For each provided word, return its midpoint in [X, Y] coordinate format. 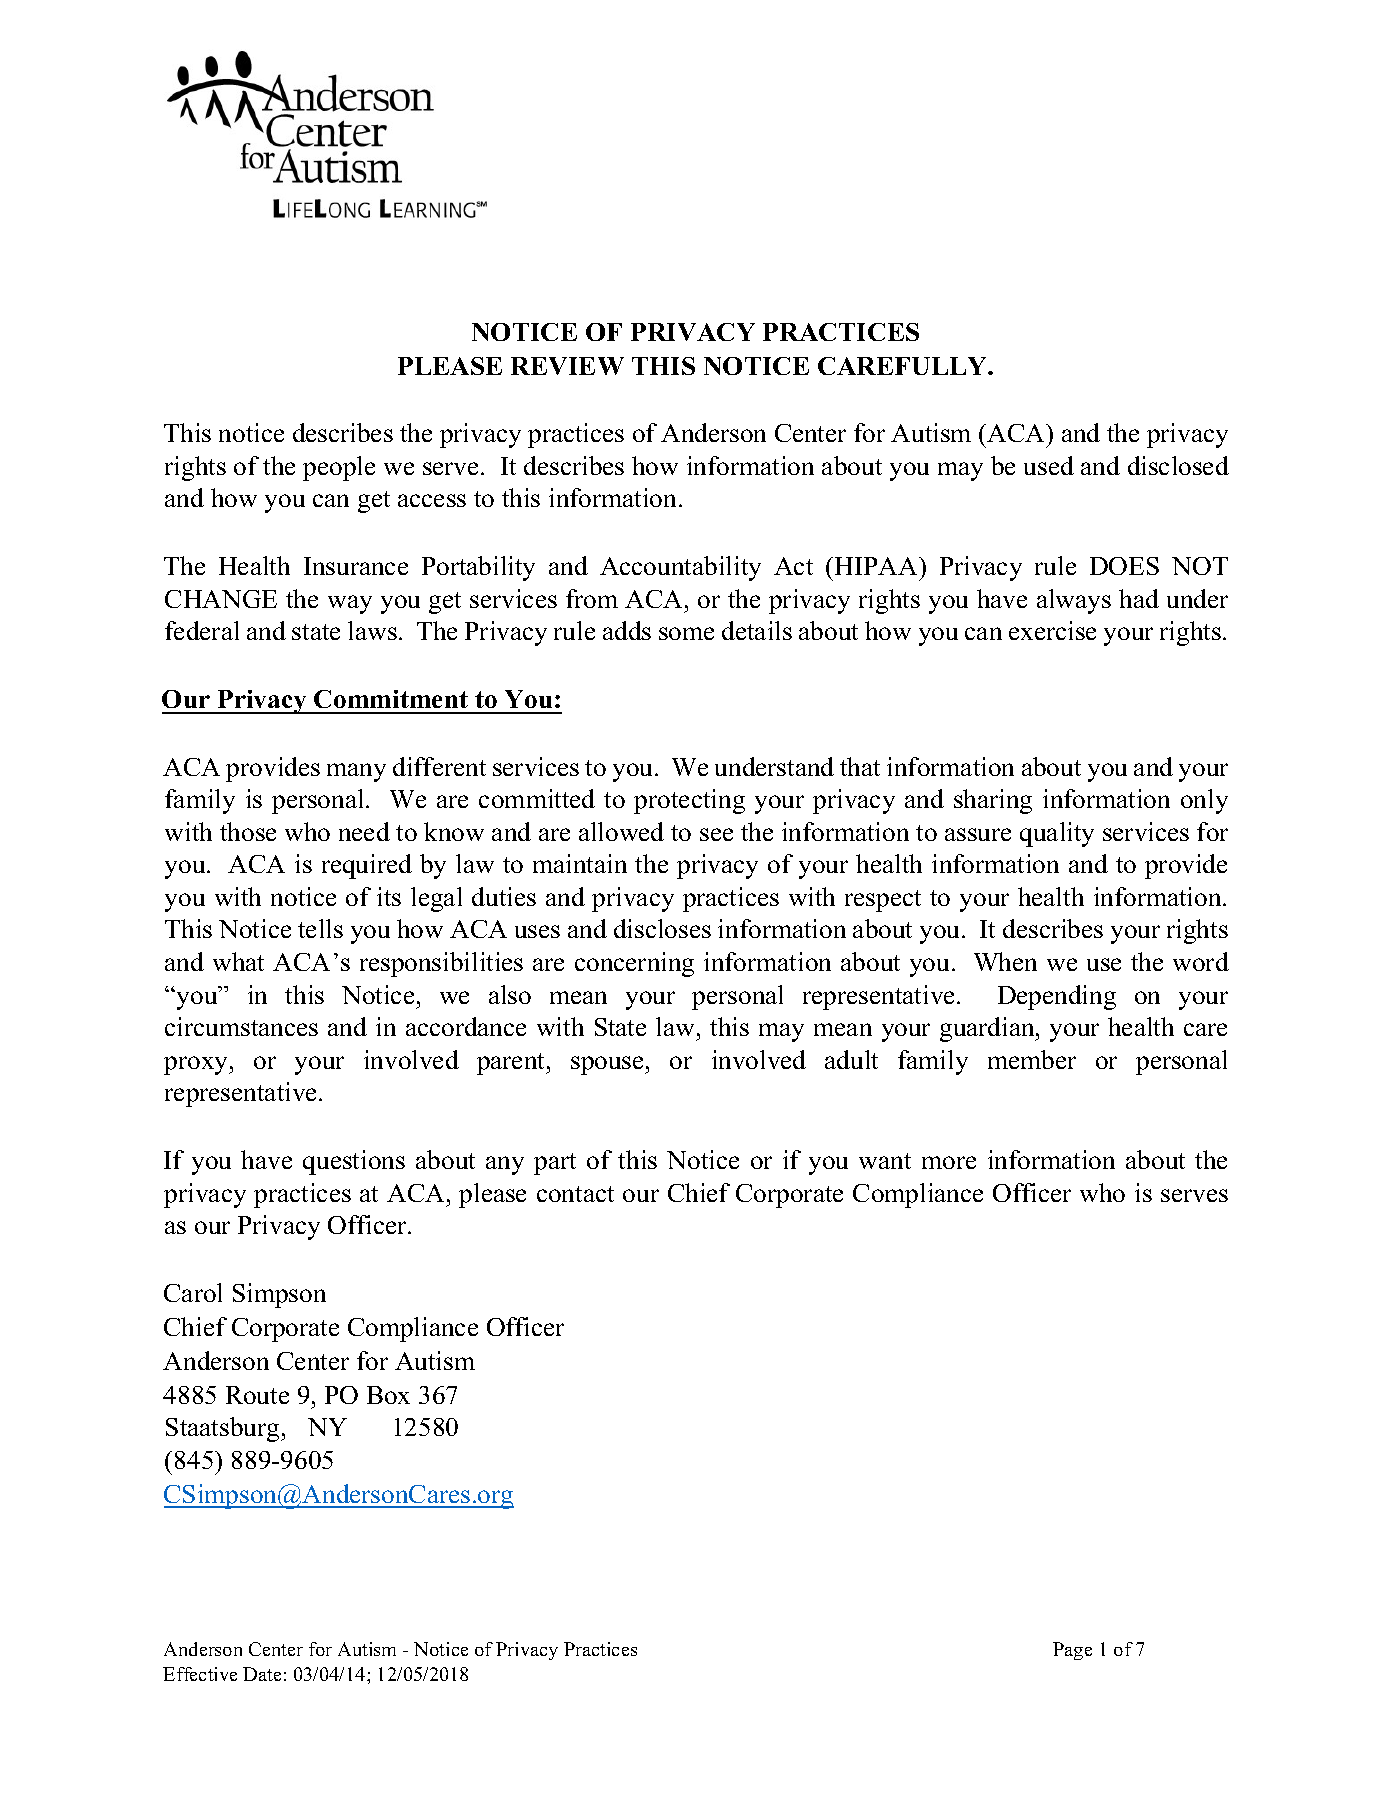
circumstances [241, 1026]
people [339, 468]
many [356, 772]
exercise [1052, 630]
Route [257, 1395]
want [885, 1161]
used [1049, 465]
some [686, 633]
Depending [1057, 997]
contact [575, 1194]
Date [262, 1674]
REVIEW [567, 366]
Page [1072, 1651]
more [949, 1162]
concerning [634, 964]
